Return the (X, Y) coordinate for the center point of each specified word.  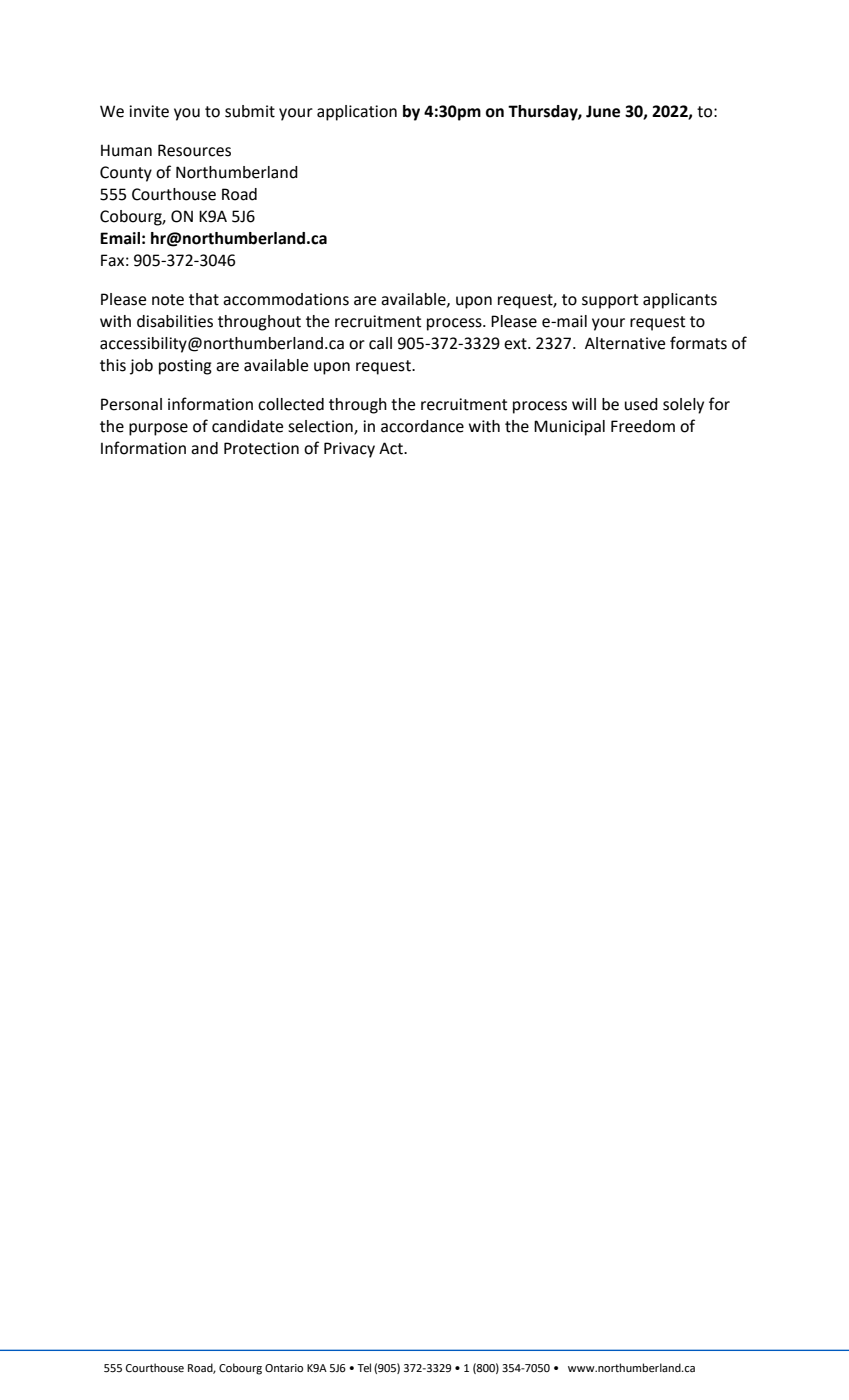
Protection (261, 448)
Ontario (284, 1368)
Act (392, 448)
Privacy (349, 450)
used (641, 404)
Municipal (569, 428)
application (357, 113)
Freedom (643, 426)
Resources (194, 150)
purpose (158, 429)
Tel (364, 1368)
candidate (247, 426)
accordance (422, 426)
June (603, 111)
